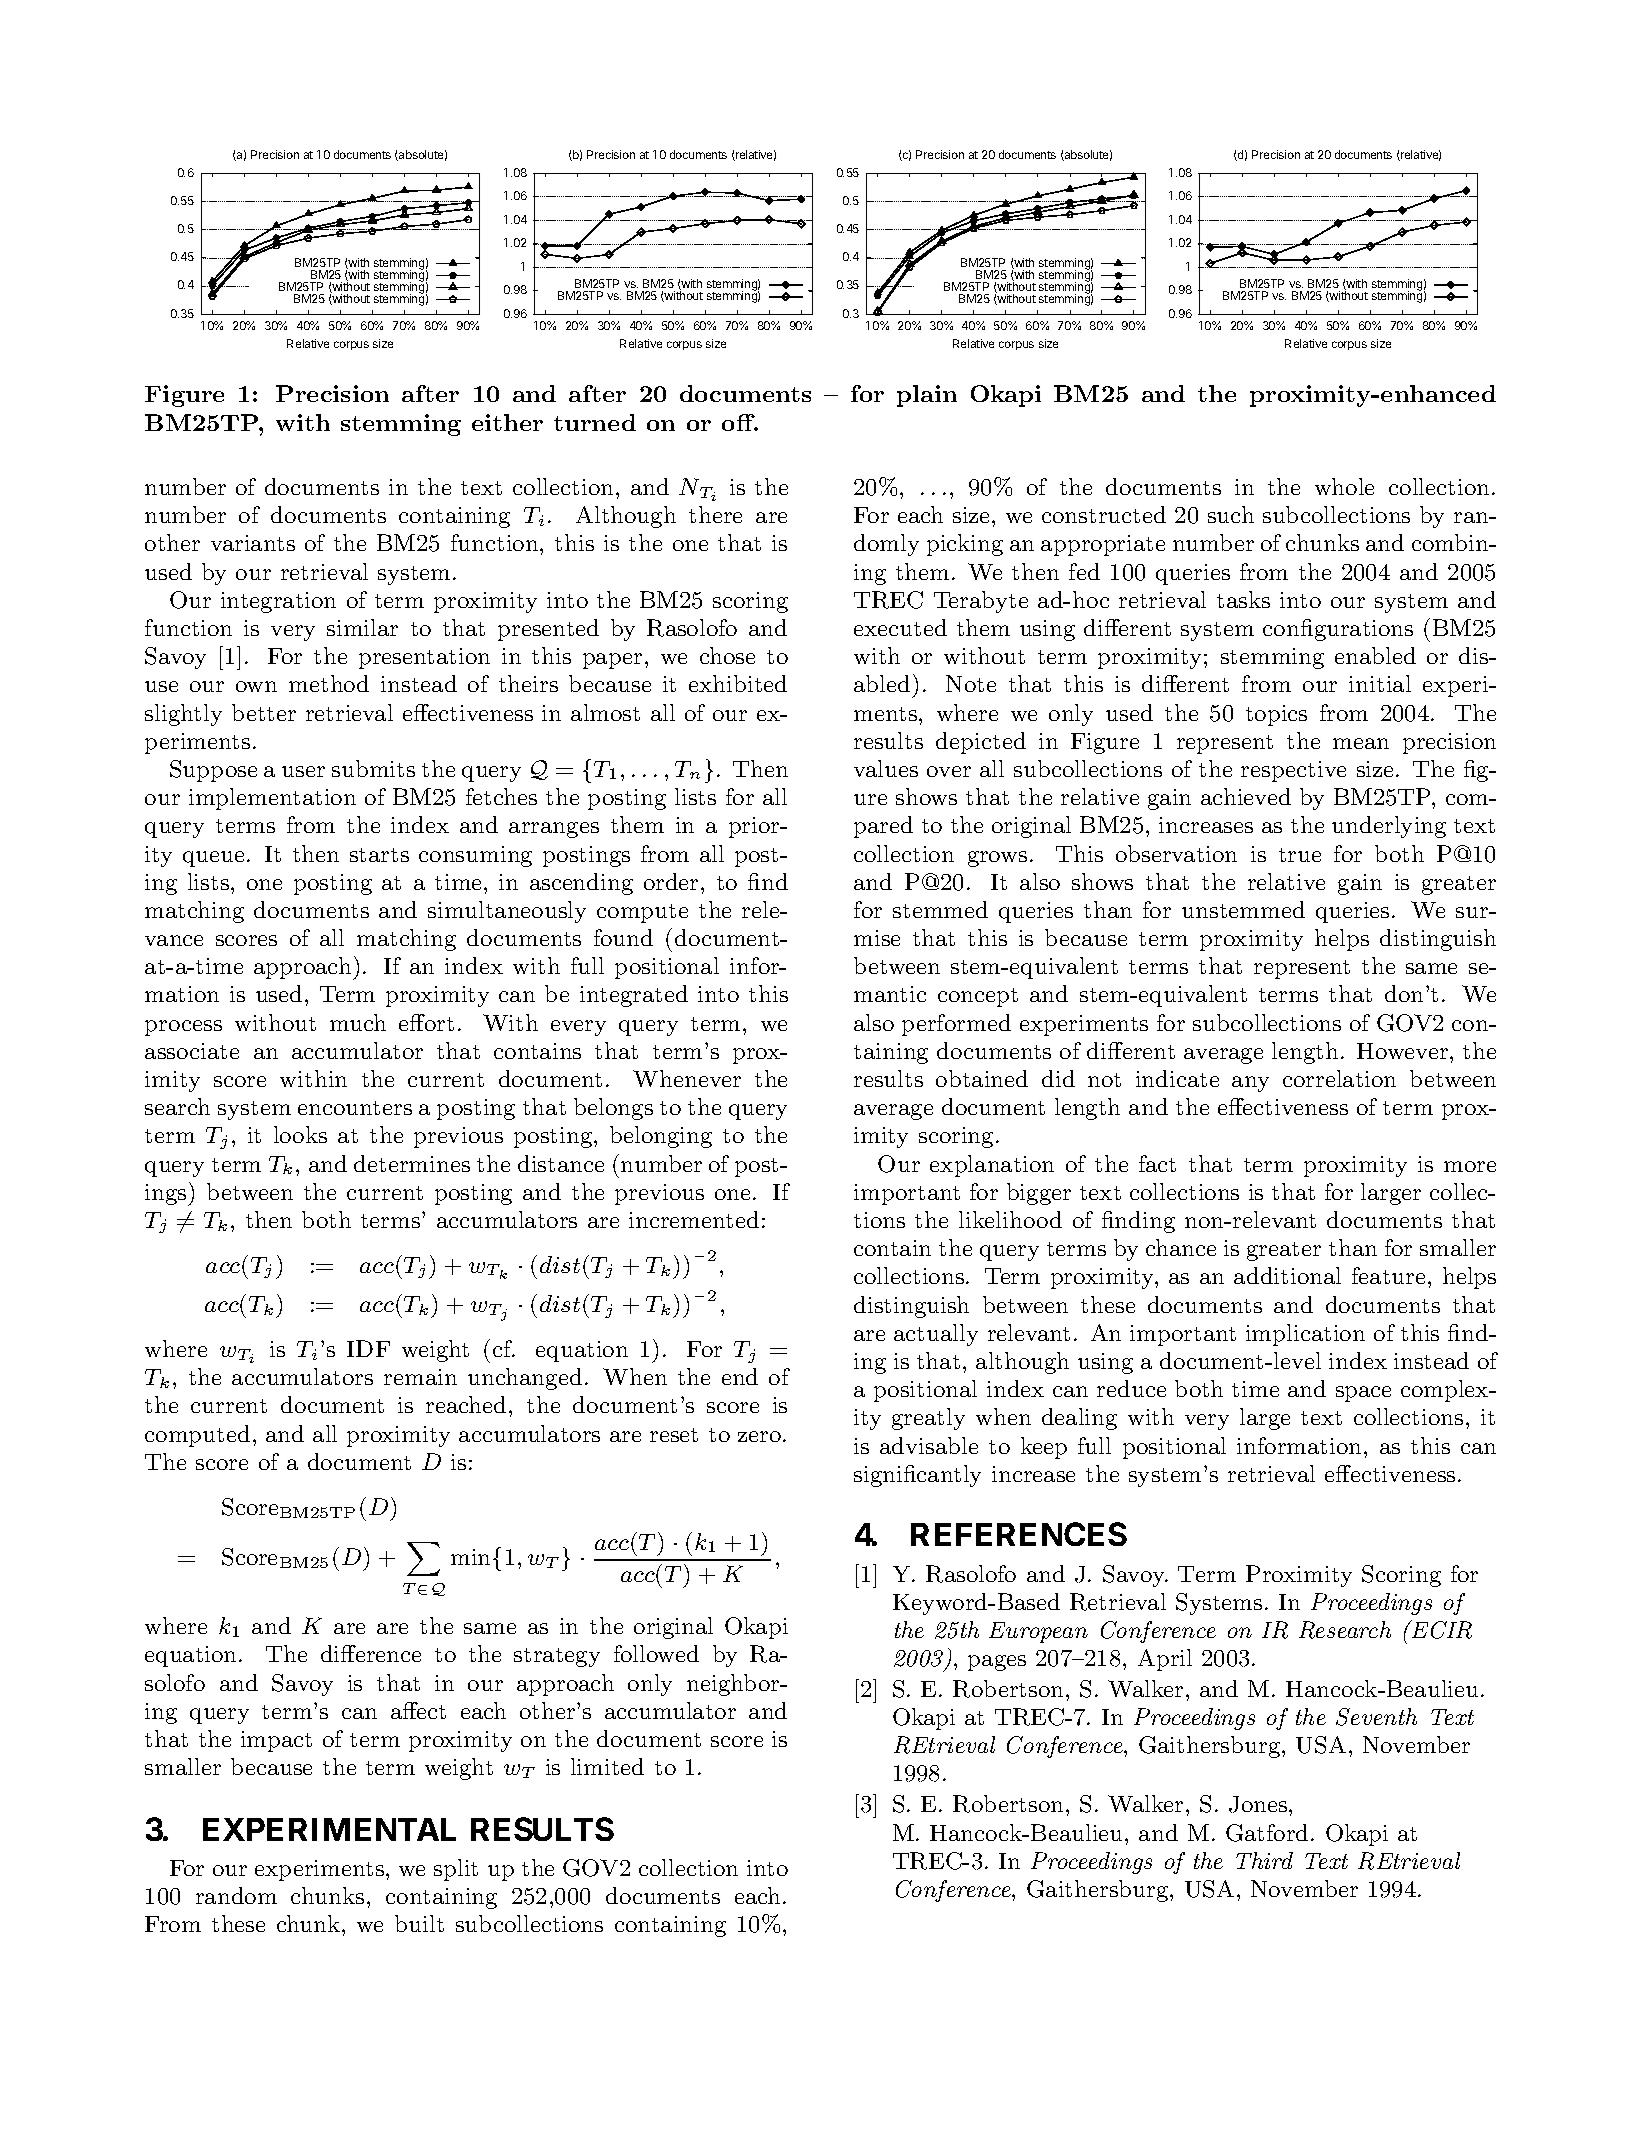  Describe the element at coordinates (300, 1134) in the screenshot. I see `looks` at that location.
